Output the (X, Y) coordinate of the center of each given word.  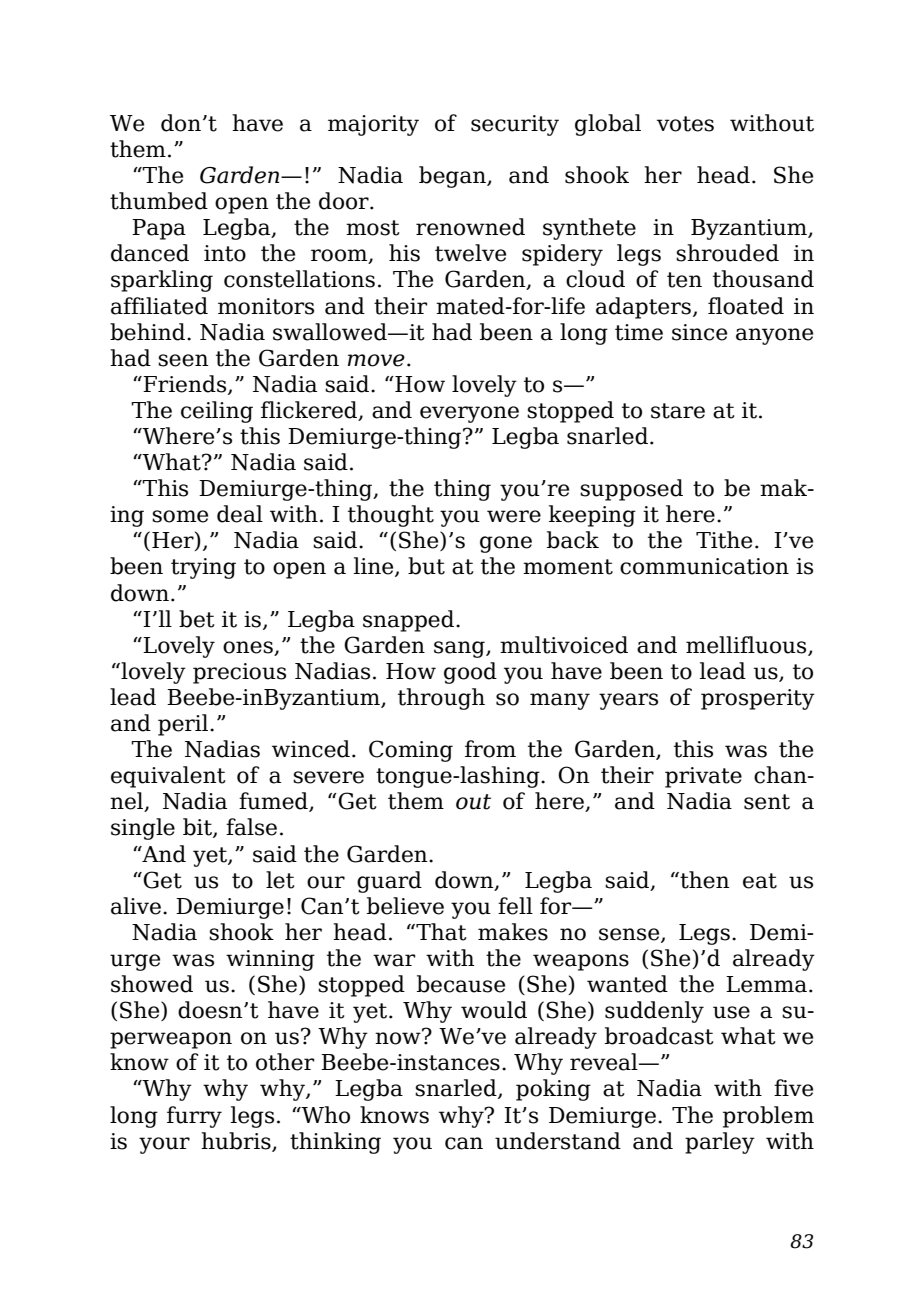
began (453, 177)
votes (685, 124)
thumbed (159, 201)
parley (720, 1143)
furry (194, 1117)
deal (240, 514)
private (703, 777)
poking (553, 1090)
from (490, 749)
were (514, 516)
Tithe (724, 540)
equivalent (168, 777)
